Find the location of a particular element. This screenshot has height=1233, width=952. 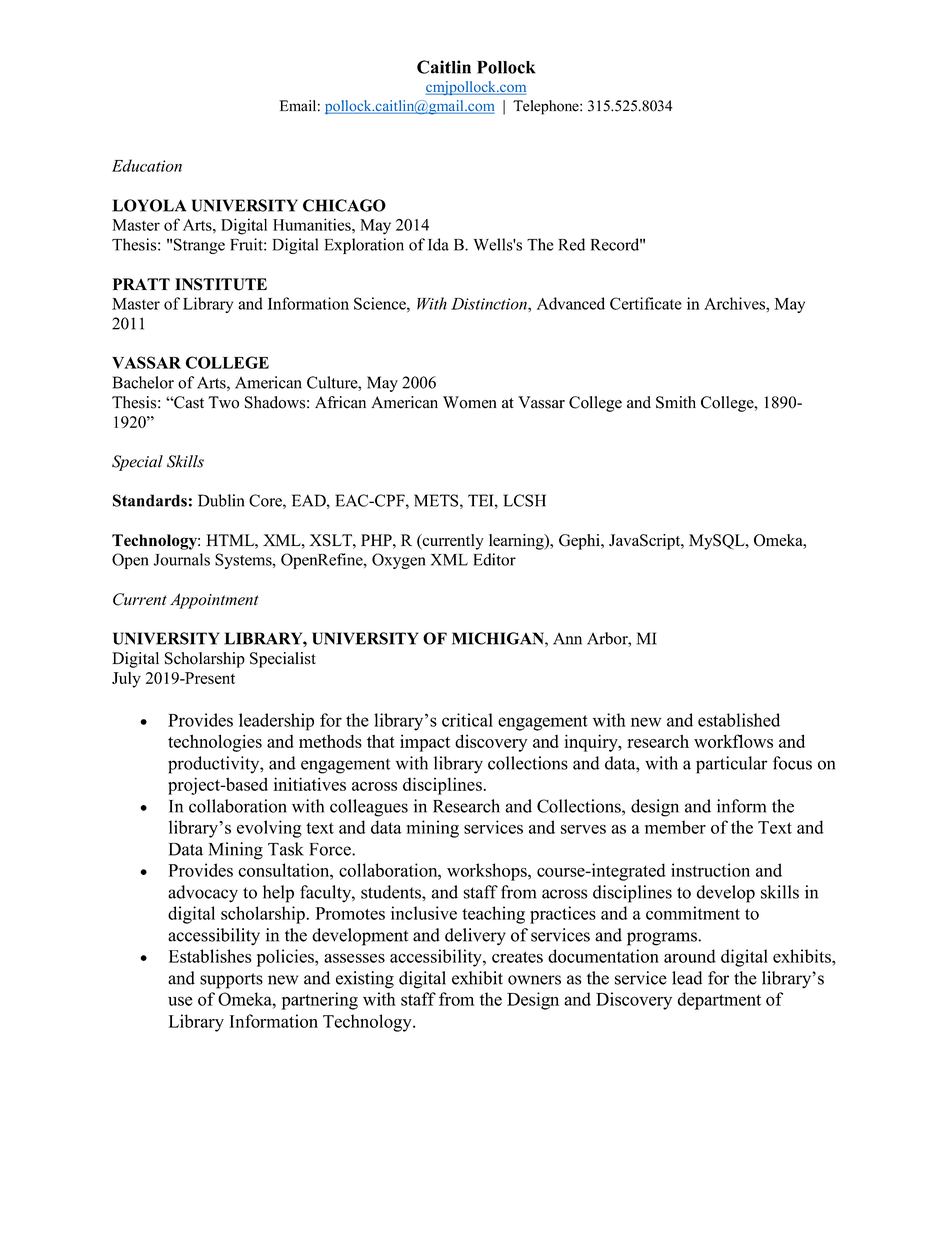

Dublin is located at coordinates (221, 500).
